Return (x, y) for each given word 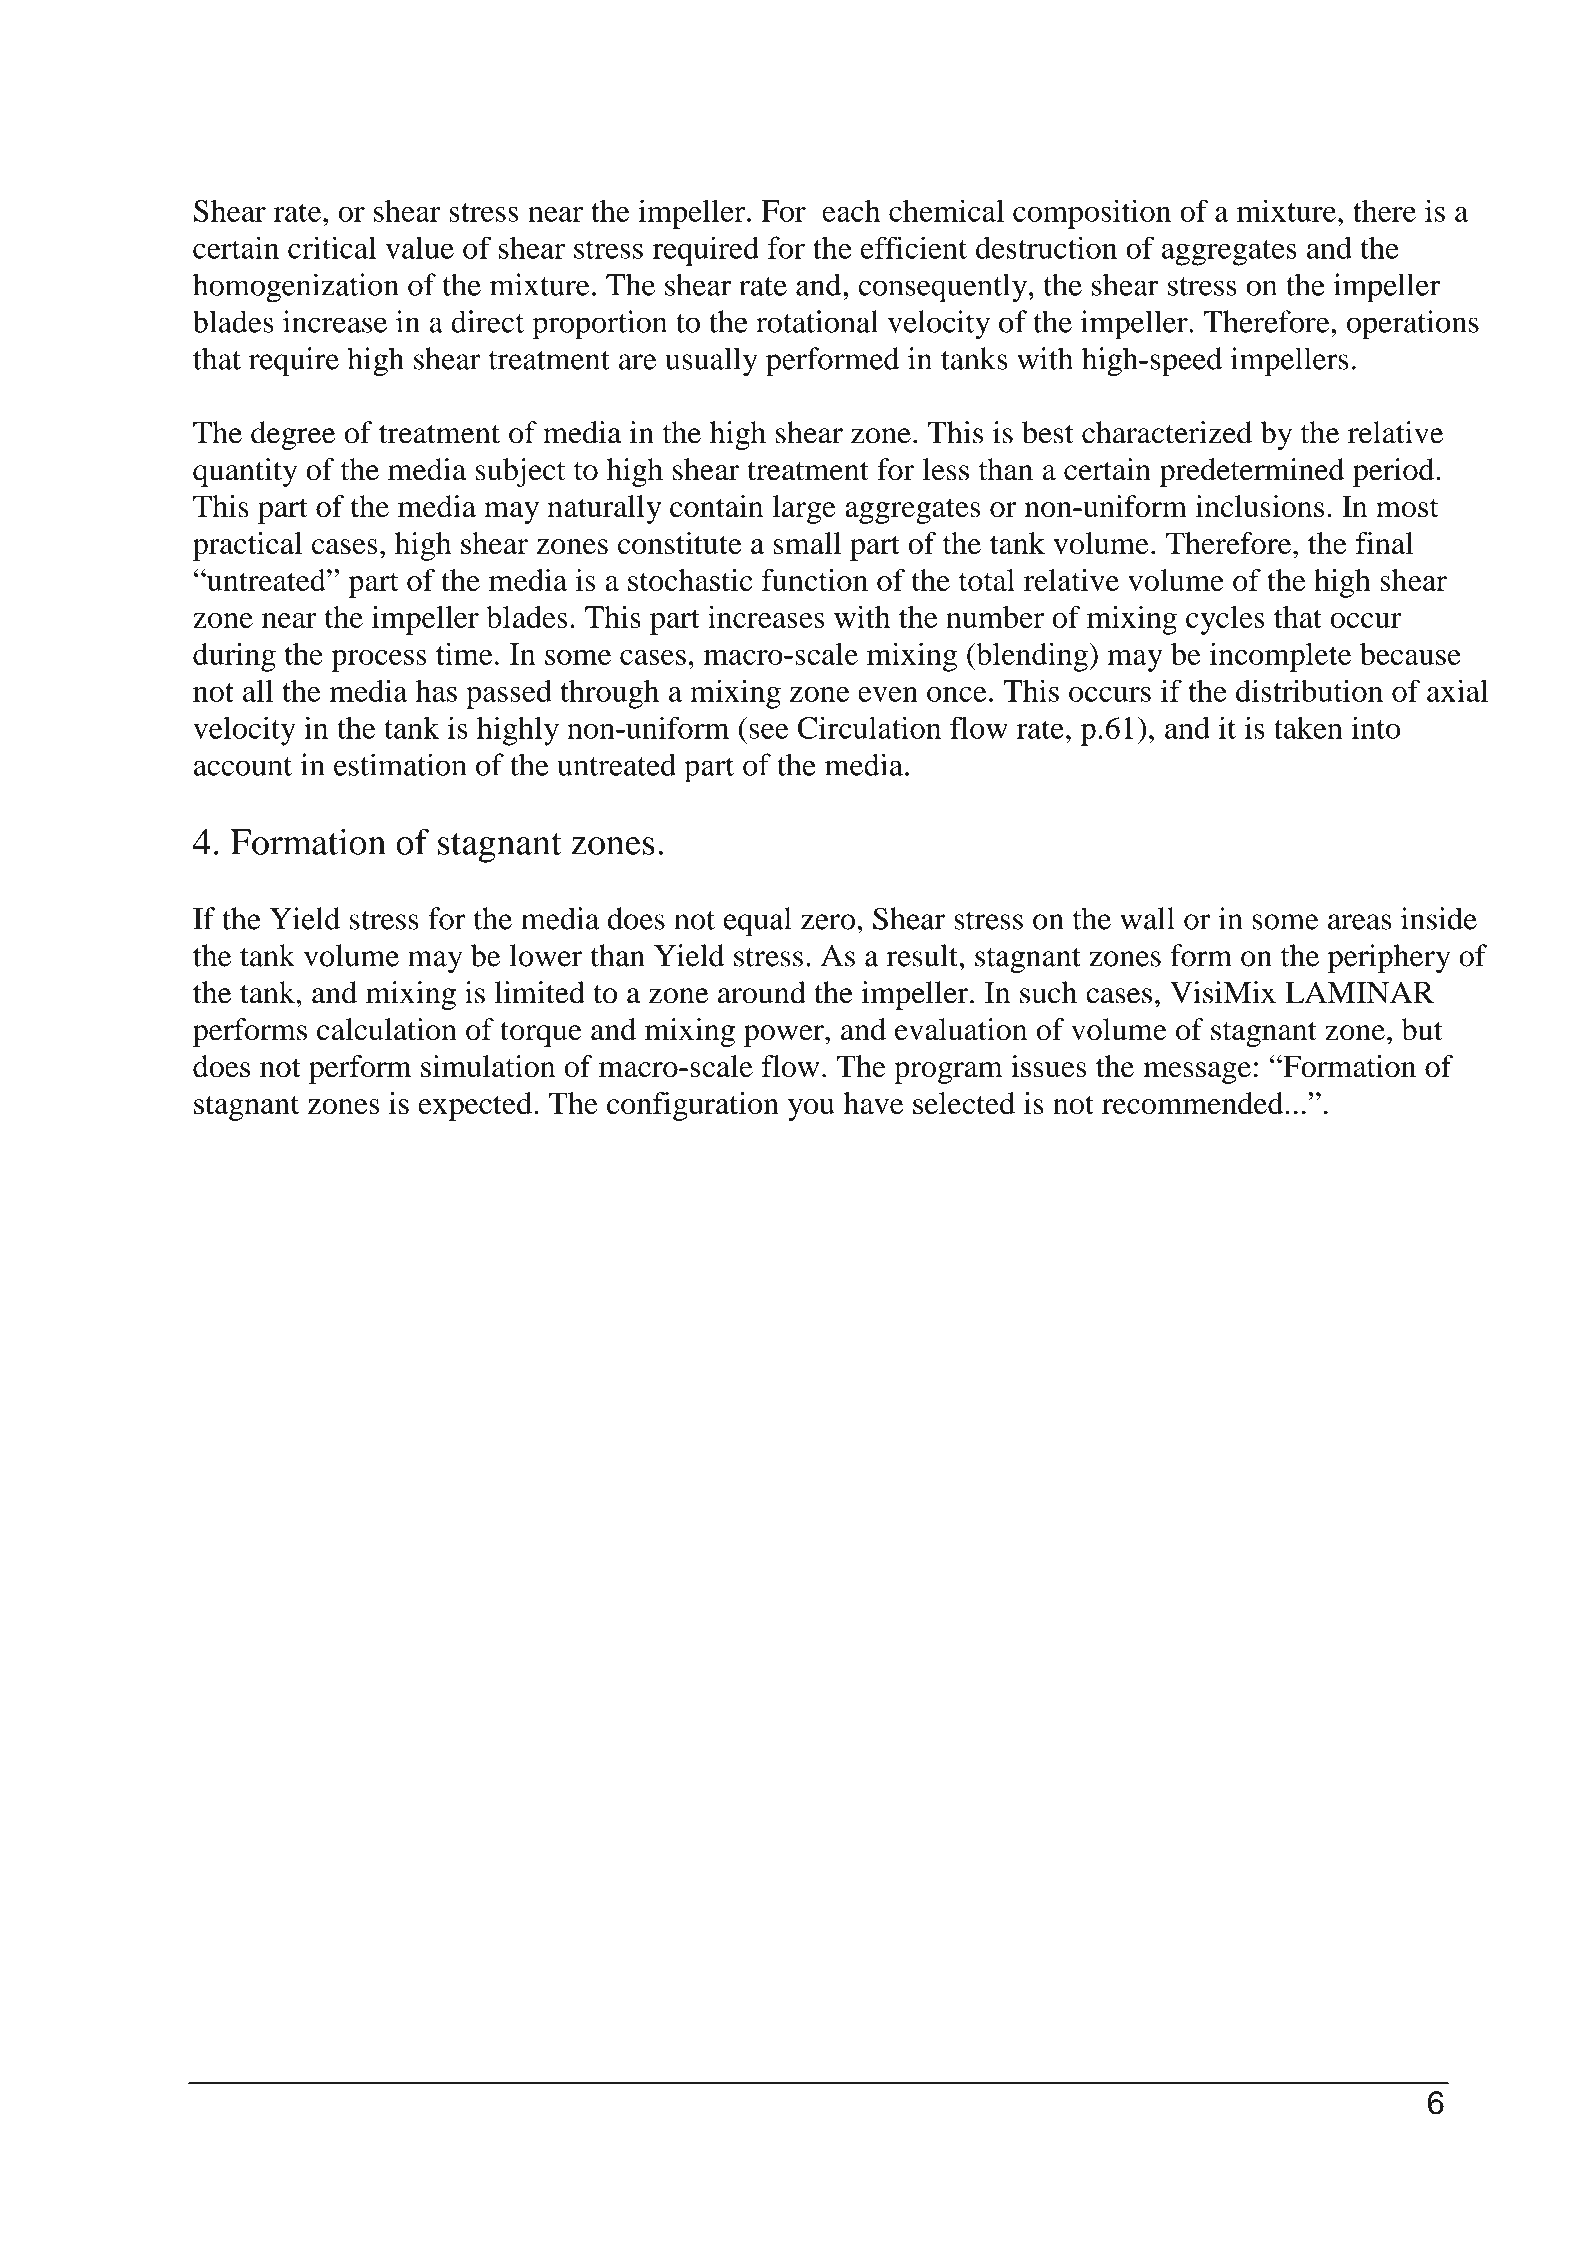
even (888, 694)
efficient (914, 247)
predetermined (1252, 472)
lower (546, 955)
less (946, 469)
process (379, 661)
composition (1092, 214)
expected (477, 1106)
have (873, 1103)
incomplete (1280, 657)
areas (1359, 922)
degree (293, 435)
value (419, 247)
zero (828, 922)
